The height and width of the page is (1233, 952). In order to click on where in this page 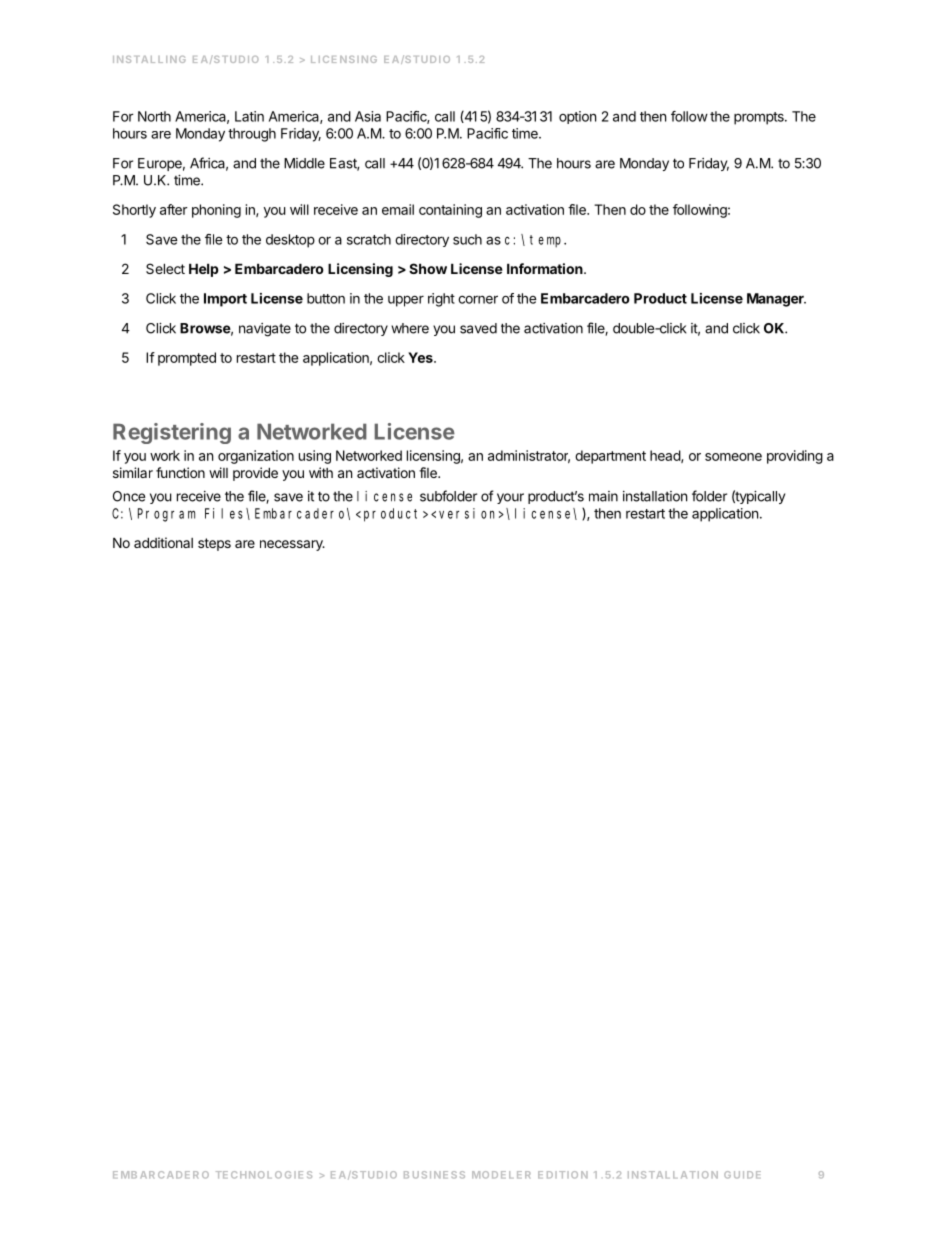, I will do `click(410, 328)`.
